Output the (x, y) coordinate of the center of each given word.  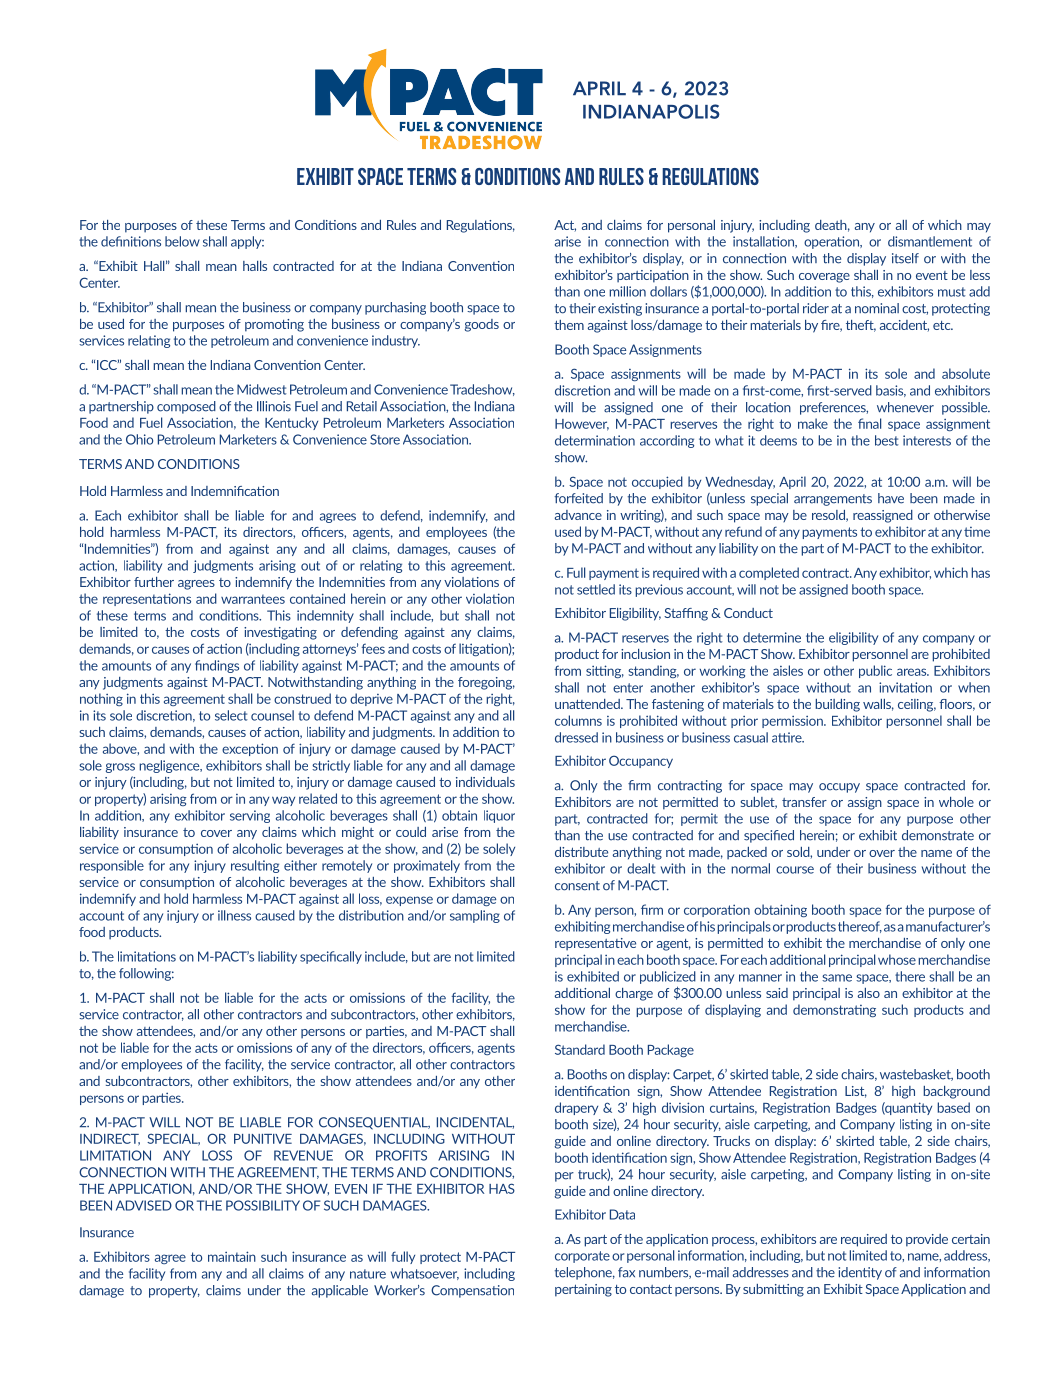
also (869, 993)
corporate (582, 1257)
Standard (580, 1049)
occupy (839, 788)
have (891, 498)
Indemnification (235, 491)
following (146, 974)
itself (905, 258)
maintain (232, 1256)
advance (578, 515)
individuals (485, 782)
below (182, 241)
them (569, 325)
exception (250, 749)
